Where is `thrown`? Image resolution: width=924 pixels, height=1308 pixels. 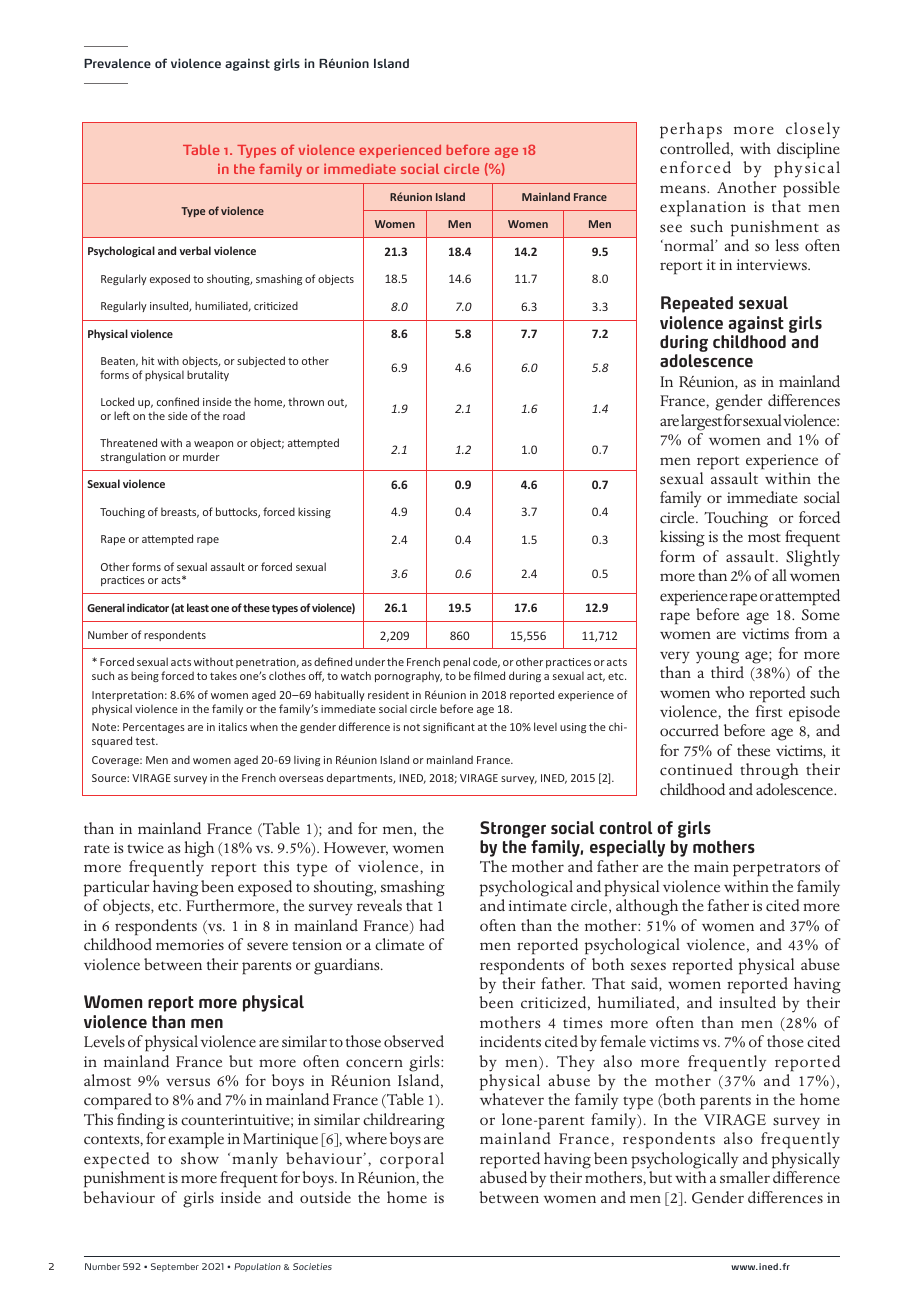
thrown is located at coordinates (306, 401).
